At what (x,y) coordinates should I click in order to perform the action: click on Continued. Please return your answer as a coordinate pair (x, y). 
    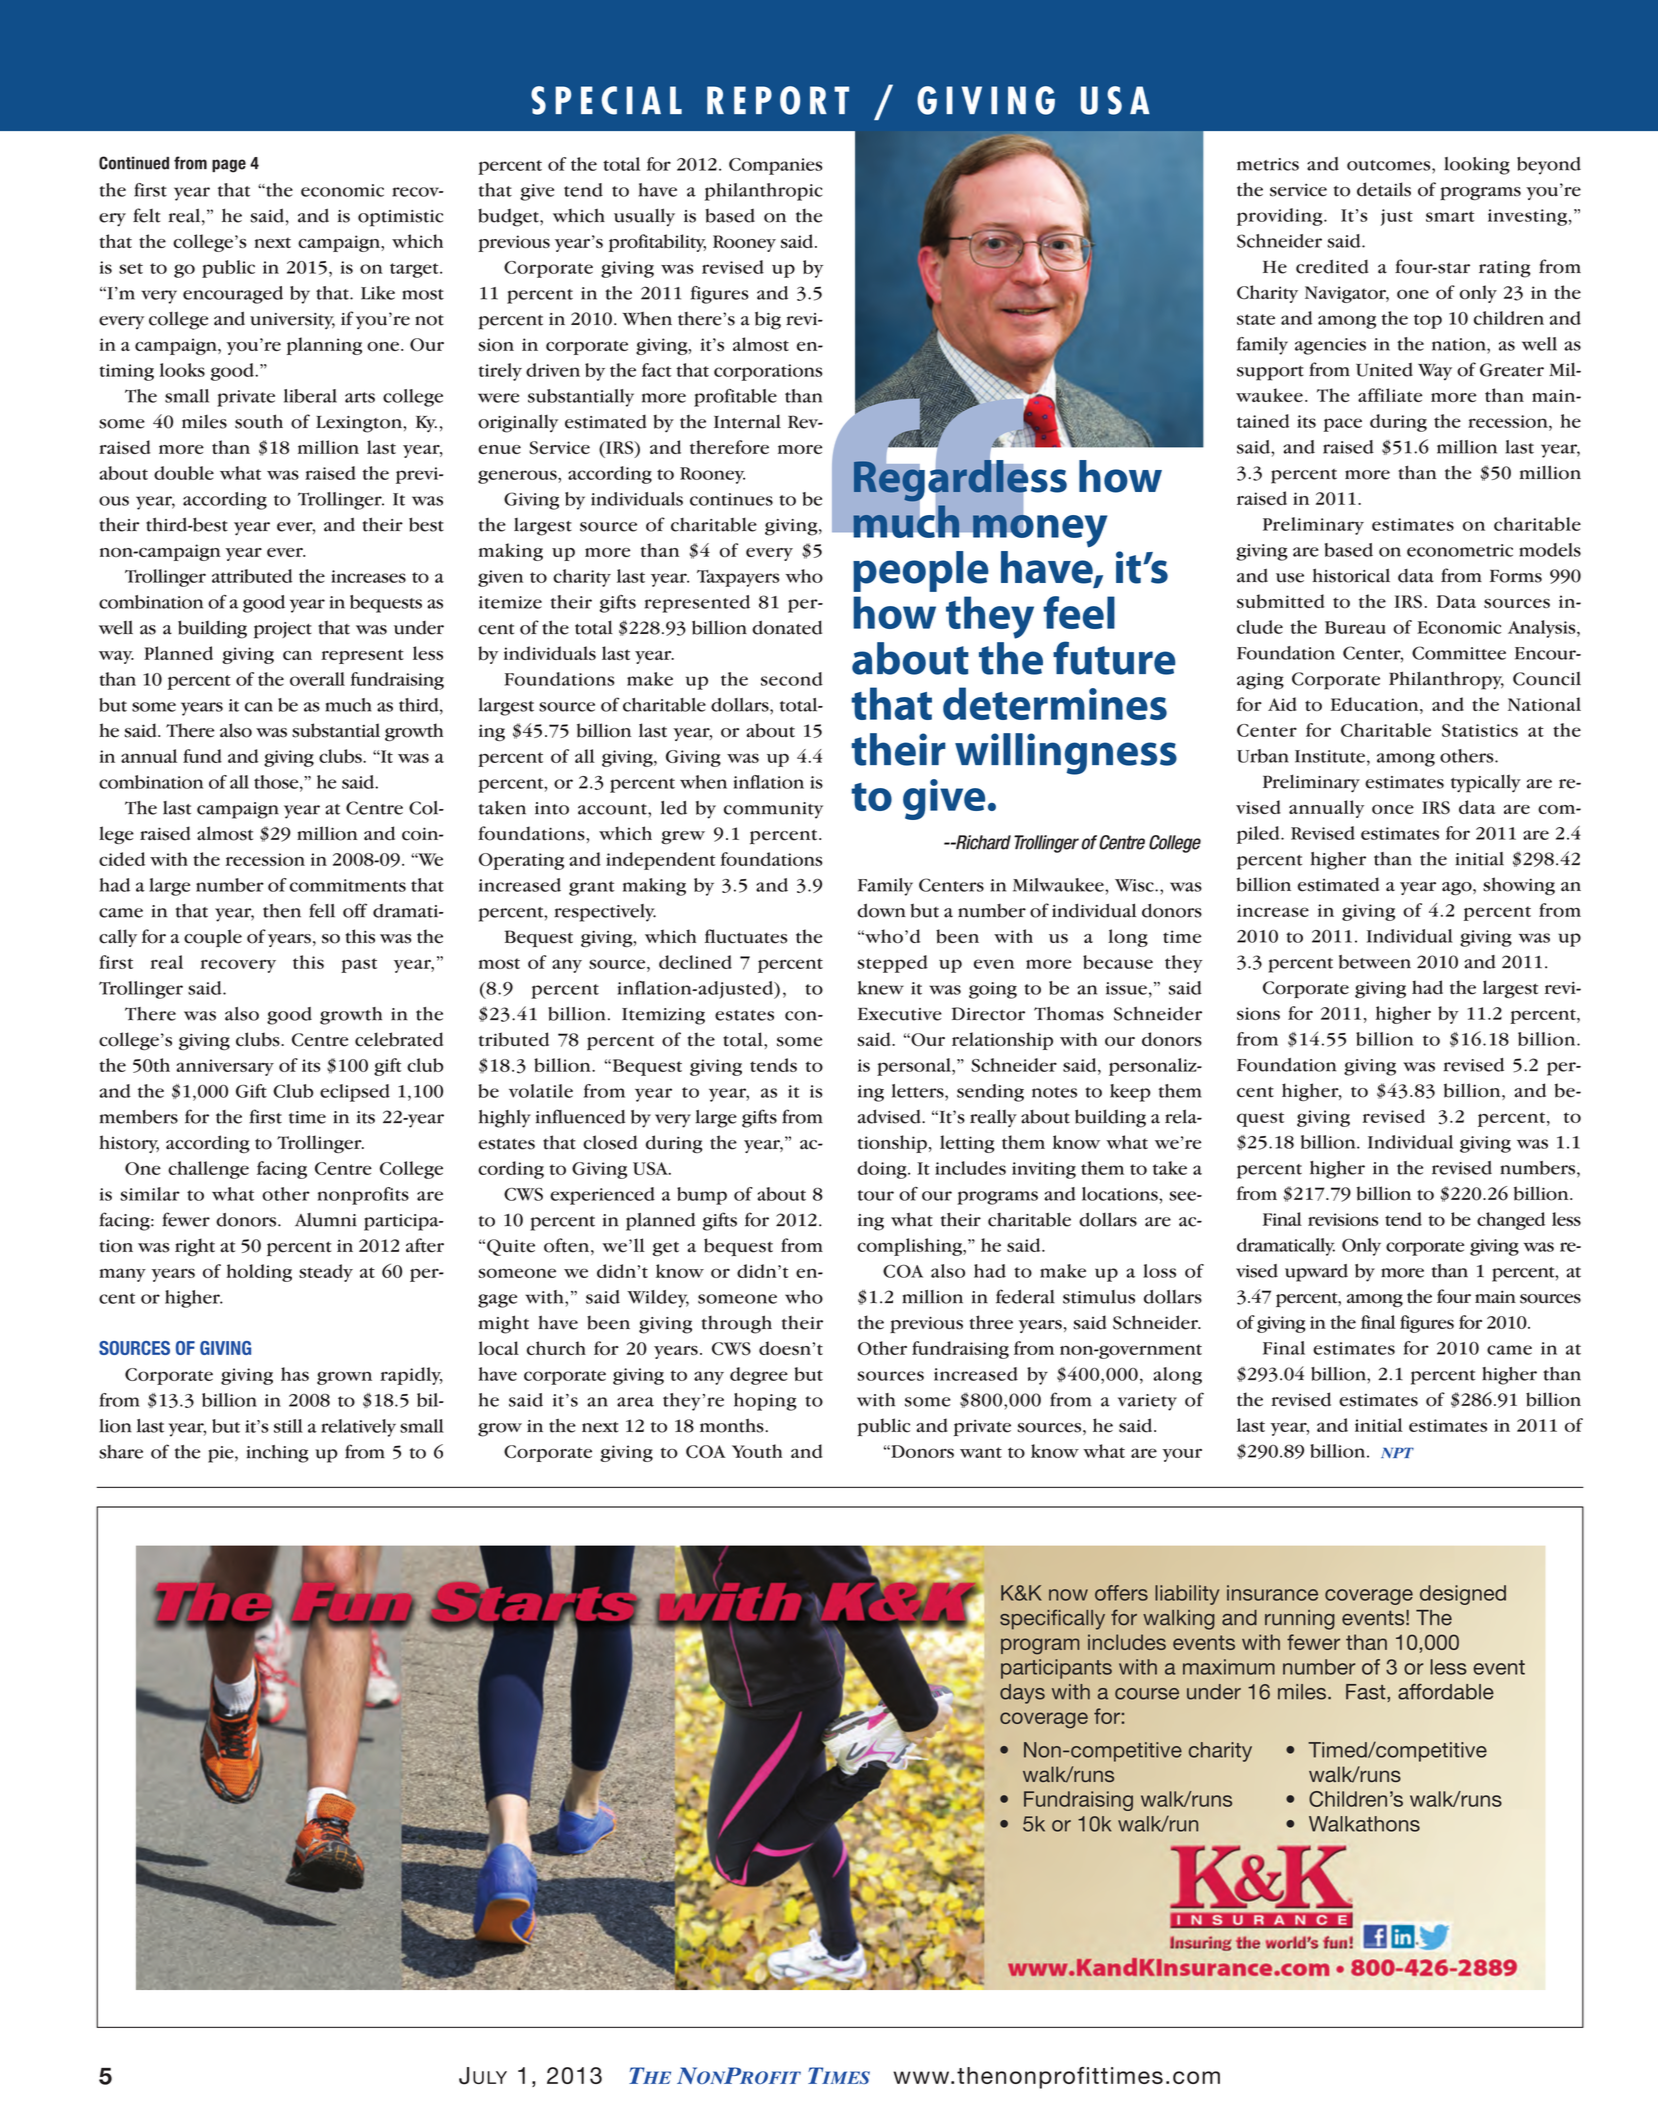
    Looking at the image, I should click on (134, 163).
